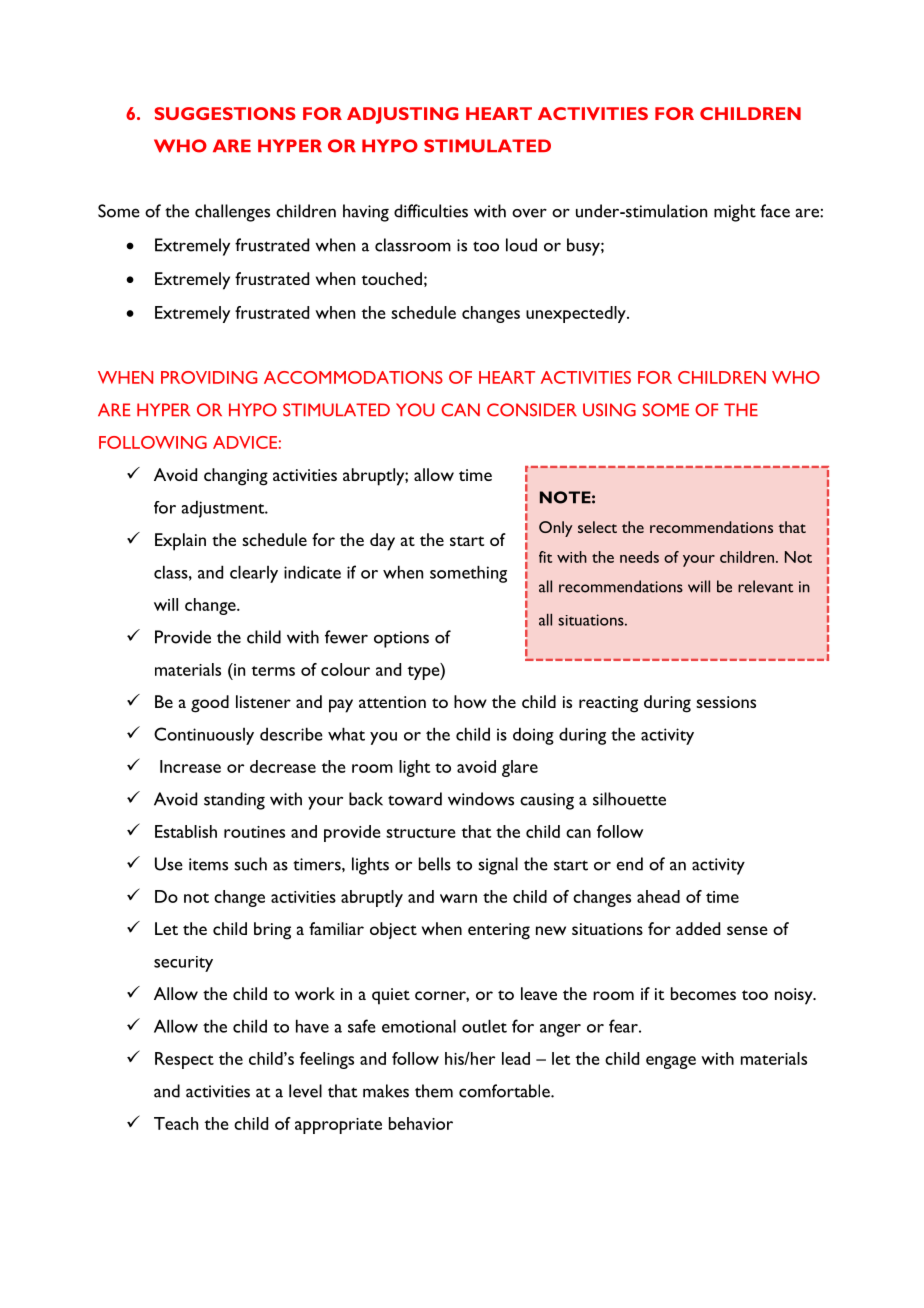 Image resolution: width=924 pixels, height=1308 pixels. What do you see at coordinates (224, 509) in the screenshot?
I see `adjustment` at bounding box center [224, 509].
